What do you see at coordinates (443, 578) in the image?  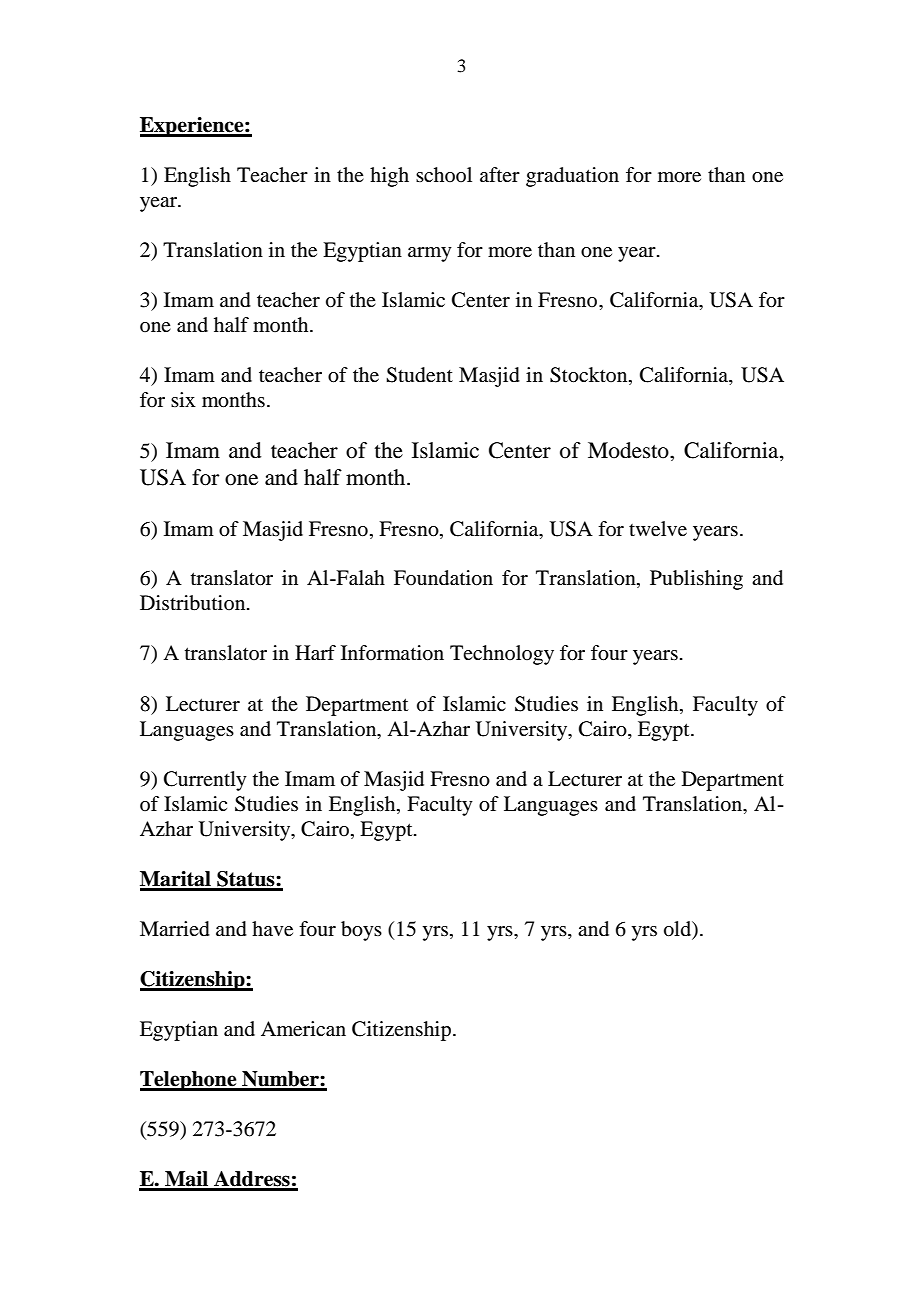 I see `Foundation` at bounding box center [443, 578].
